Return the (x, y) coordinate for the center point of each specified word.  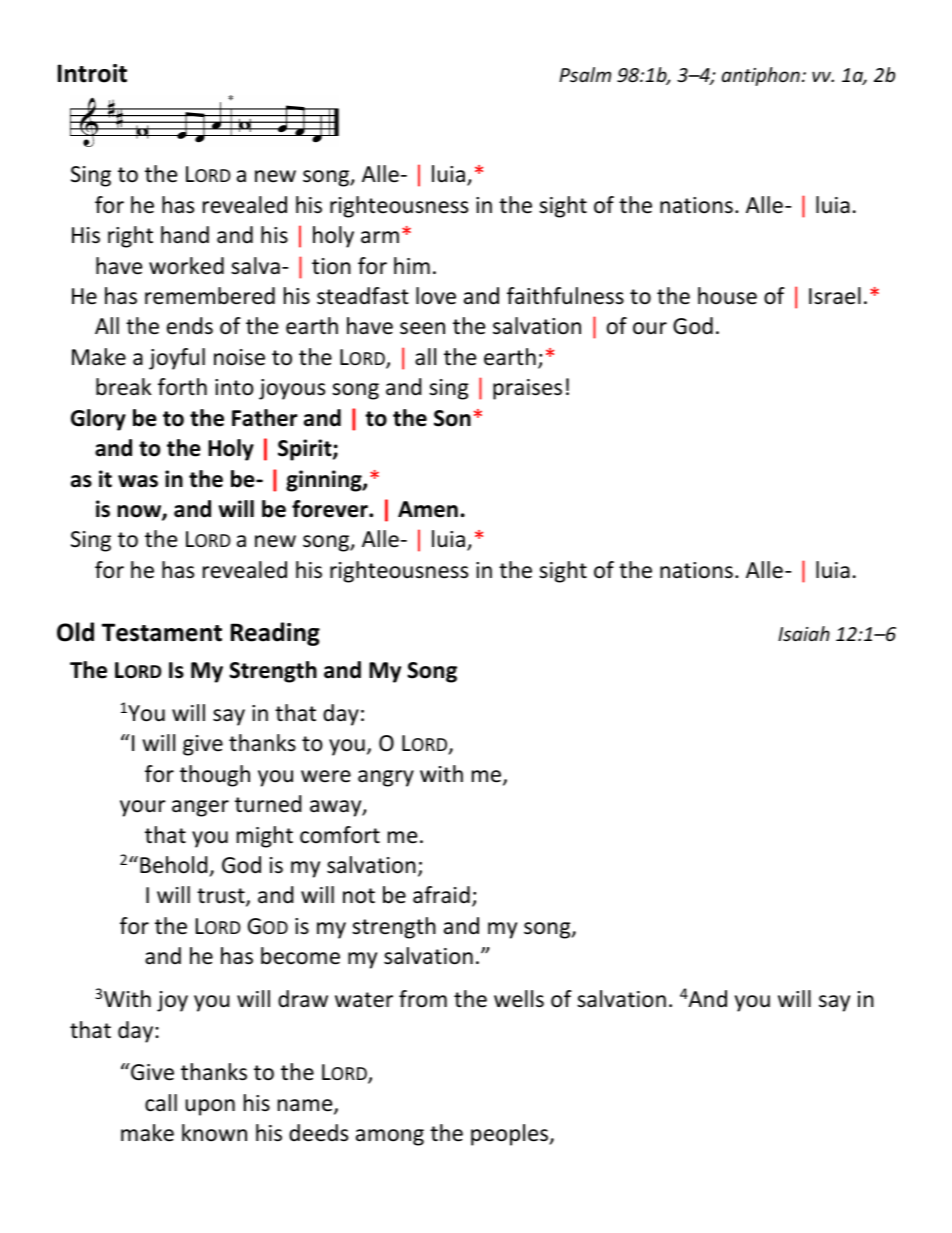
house (727, 296)
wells (519, 999)
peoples (511, 1135)
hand (185, 235)
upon (210, 1107)
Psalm (585, 74)
